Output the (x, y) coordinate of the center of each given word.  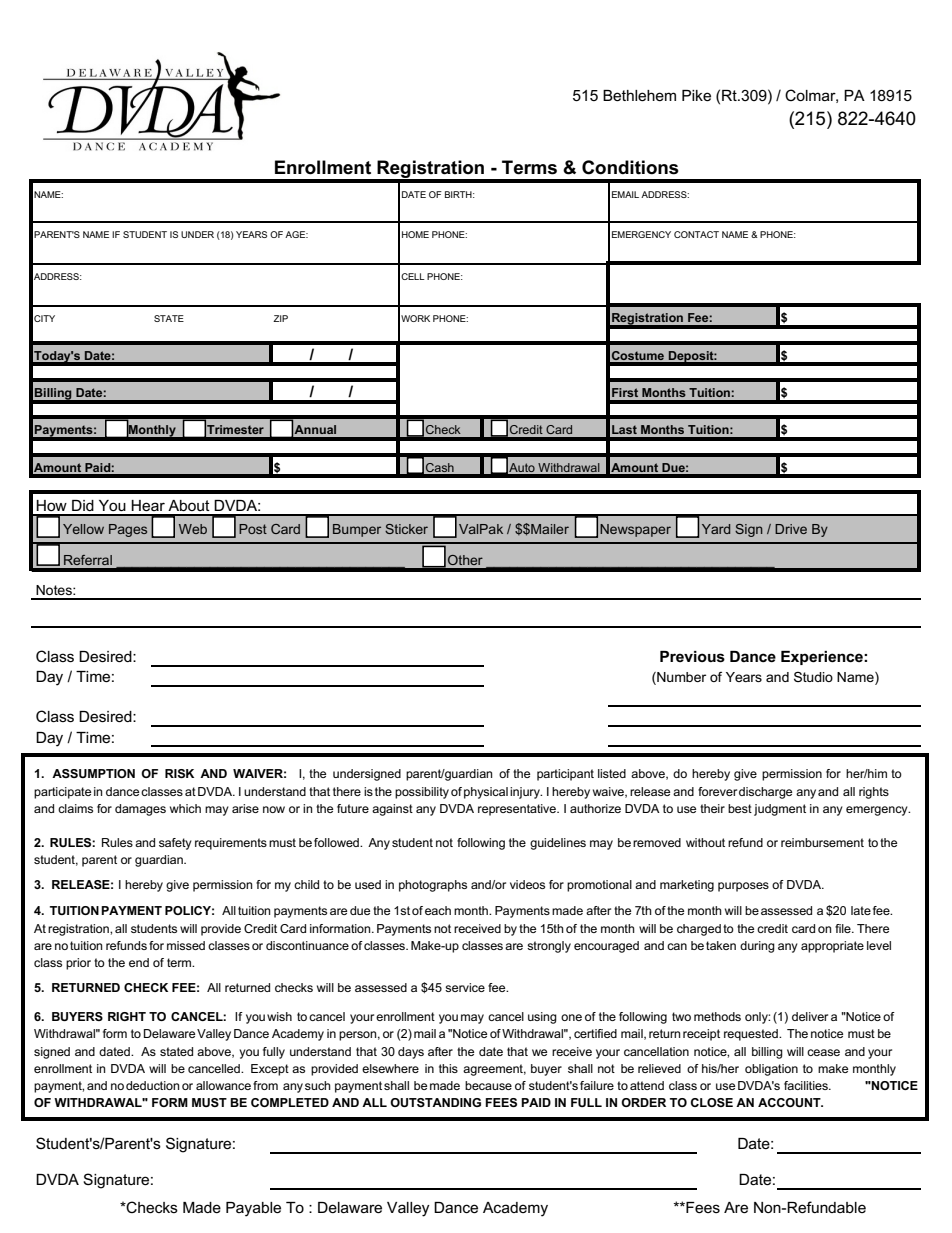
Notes (55, 590)
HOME (415, 234)
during (757, 947)
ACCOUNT (790, 1102)
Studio (813, 677)
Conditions (630, 167)
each (438, 910)
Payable (253, 1209)
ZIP (280, 318)
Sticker (406, 529)
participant (565, 775)
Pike (696, 95)
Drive (791, 529)
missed (186, 945)
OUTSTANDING (435, 1102)
